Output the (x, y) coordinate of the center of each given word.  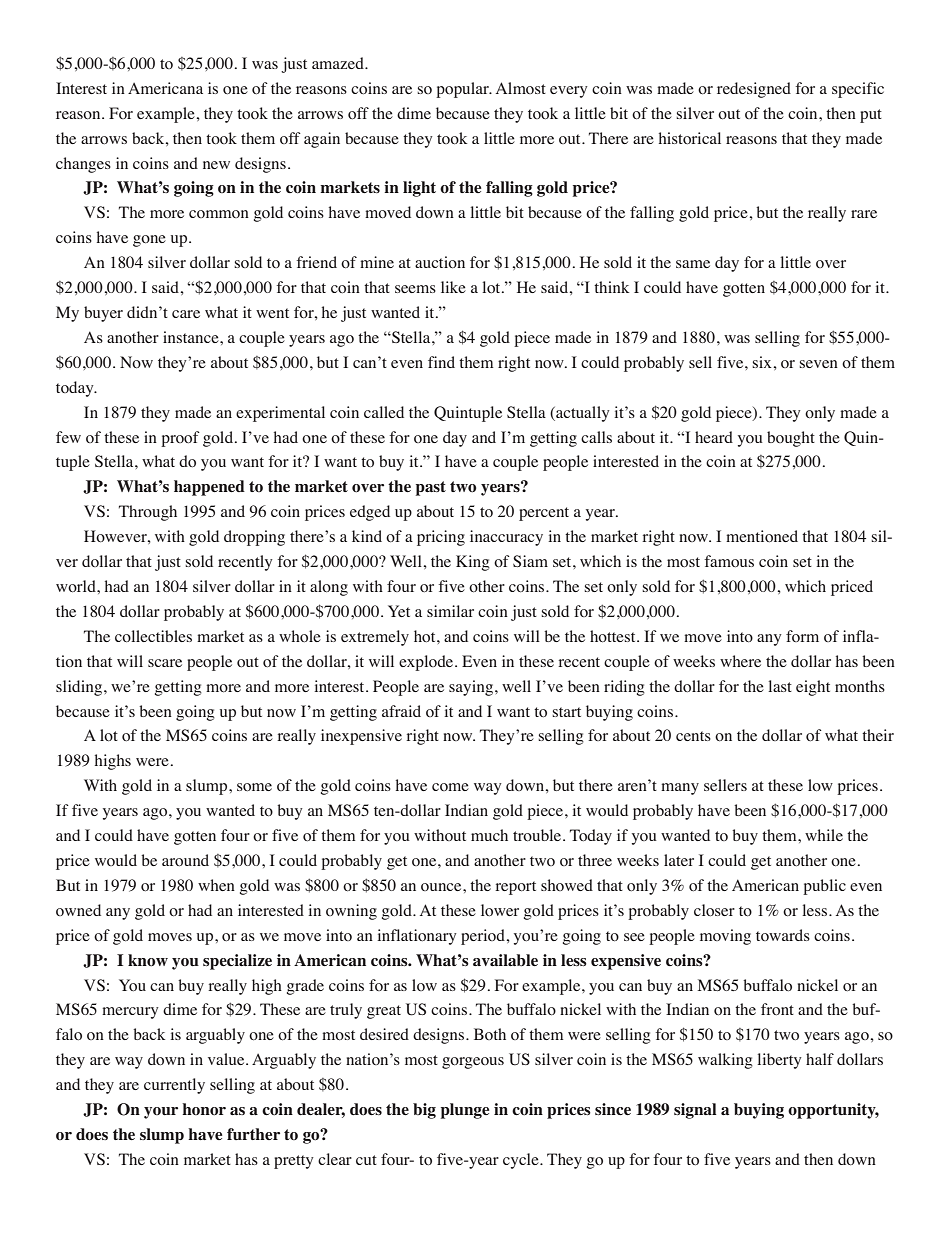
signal (695, 1111)
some (254, 787)
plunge (465, 1111)
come (450, 787)
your (161, 1113)
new (216, 165)
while (824, 835)
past (431, 488)
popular (463, 90)
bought (791, 439)
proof (180, 439)
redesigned (754, 90)
